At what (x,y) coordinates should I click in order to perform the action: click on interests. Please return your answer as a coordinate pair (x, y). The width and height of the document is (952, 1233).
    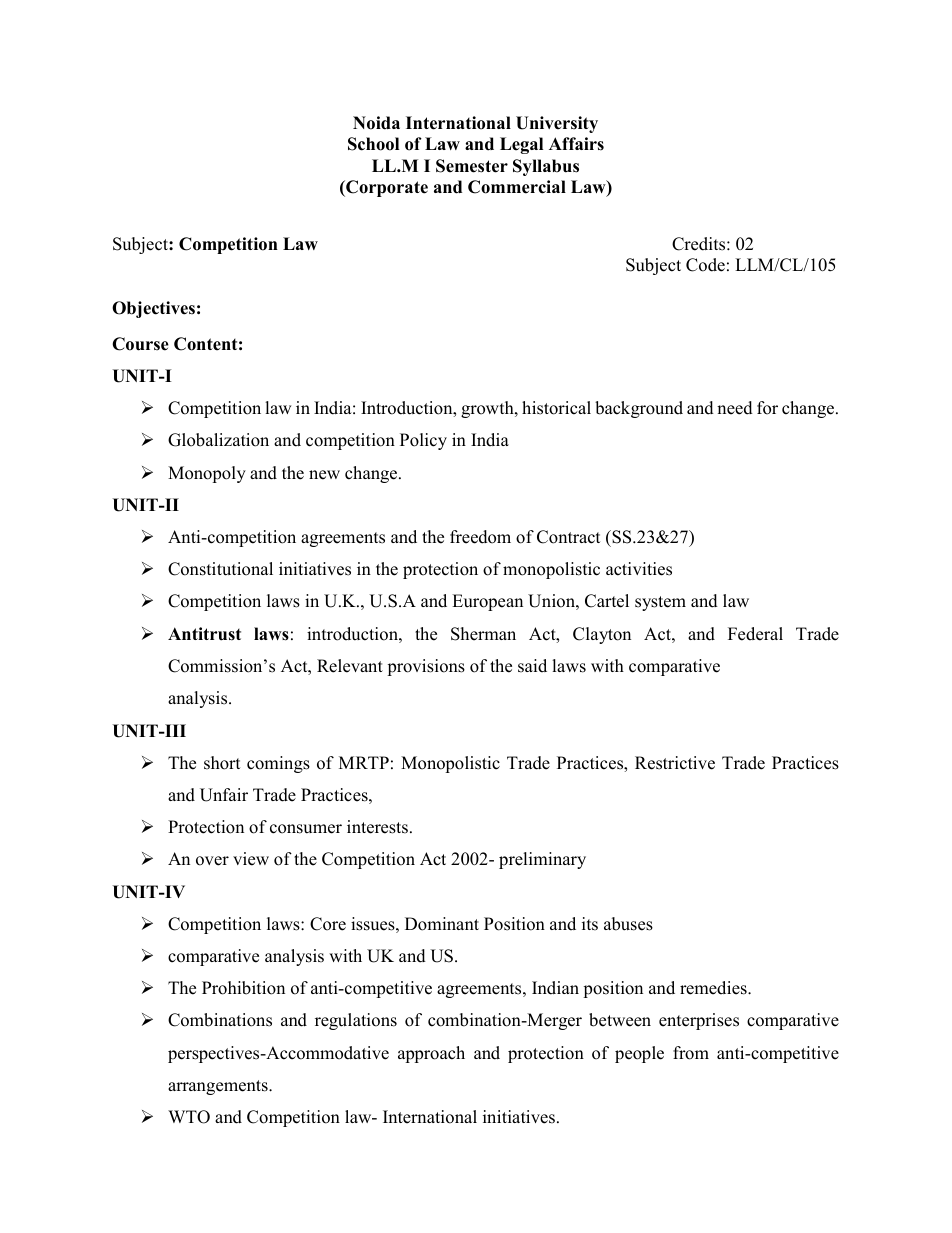
    Looking at the image, I should click on (377, 827).
